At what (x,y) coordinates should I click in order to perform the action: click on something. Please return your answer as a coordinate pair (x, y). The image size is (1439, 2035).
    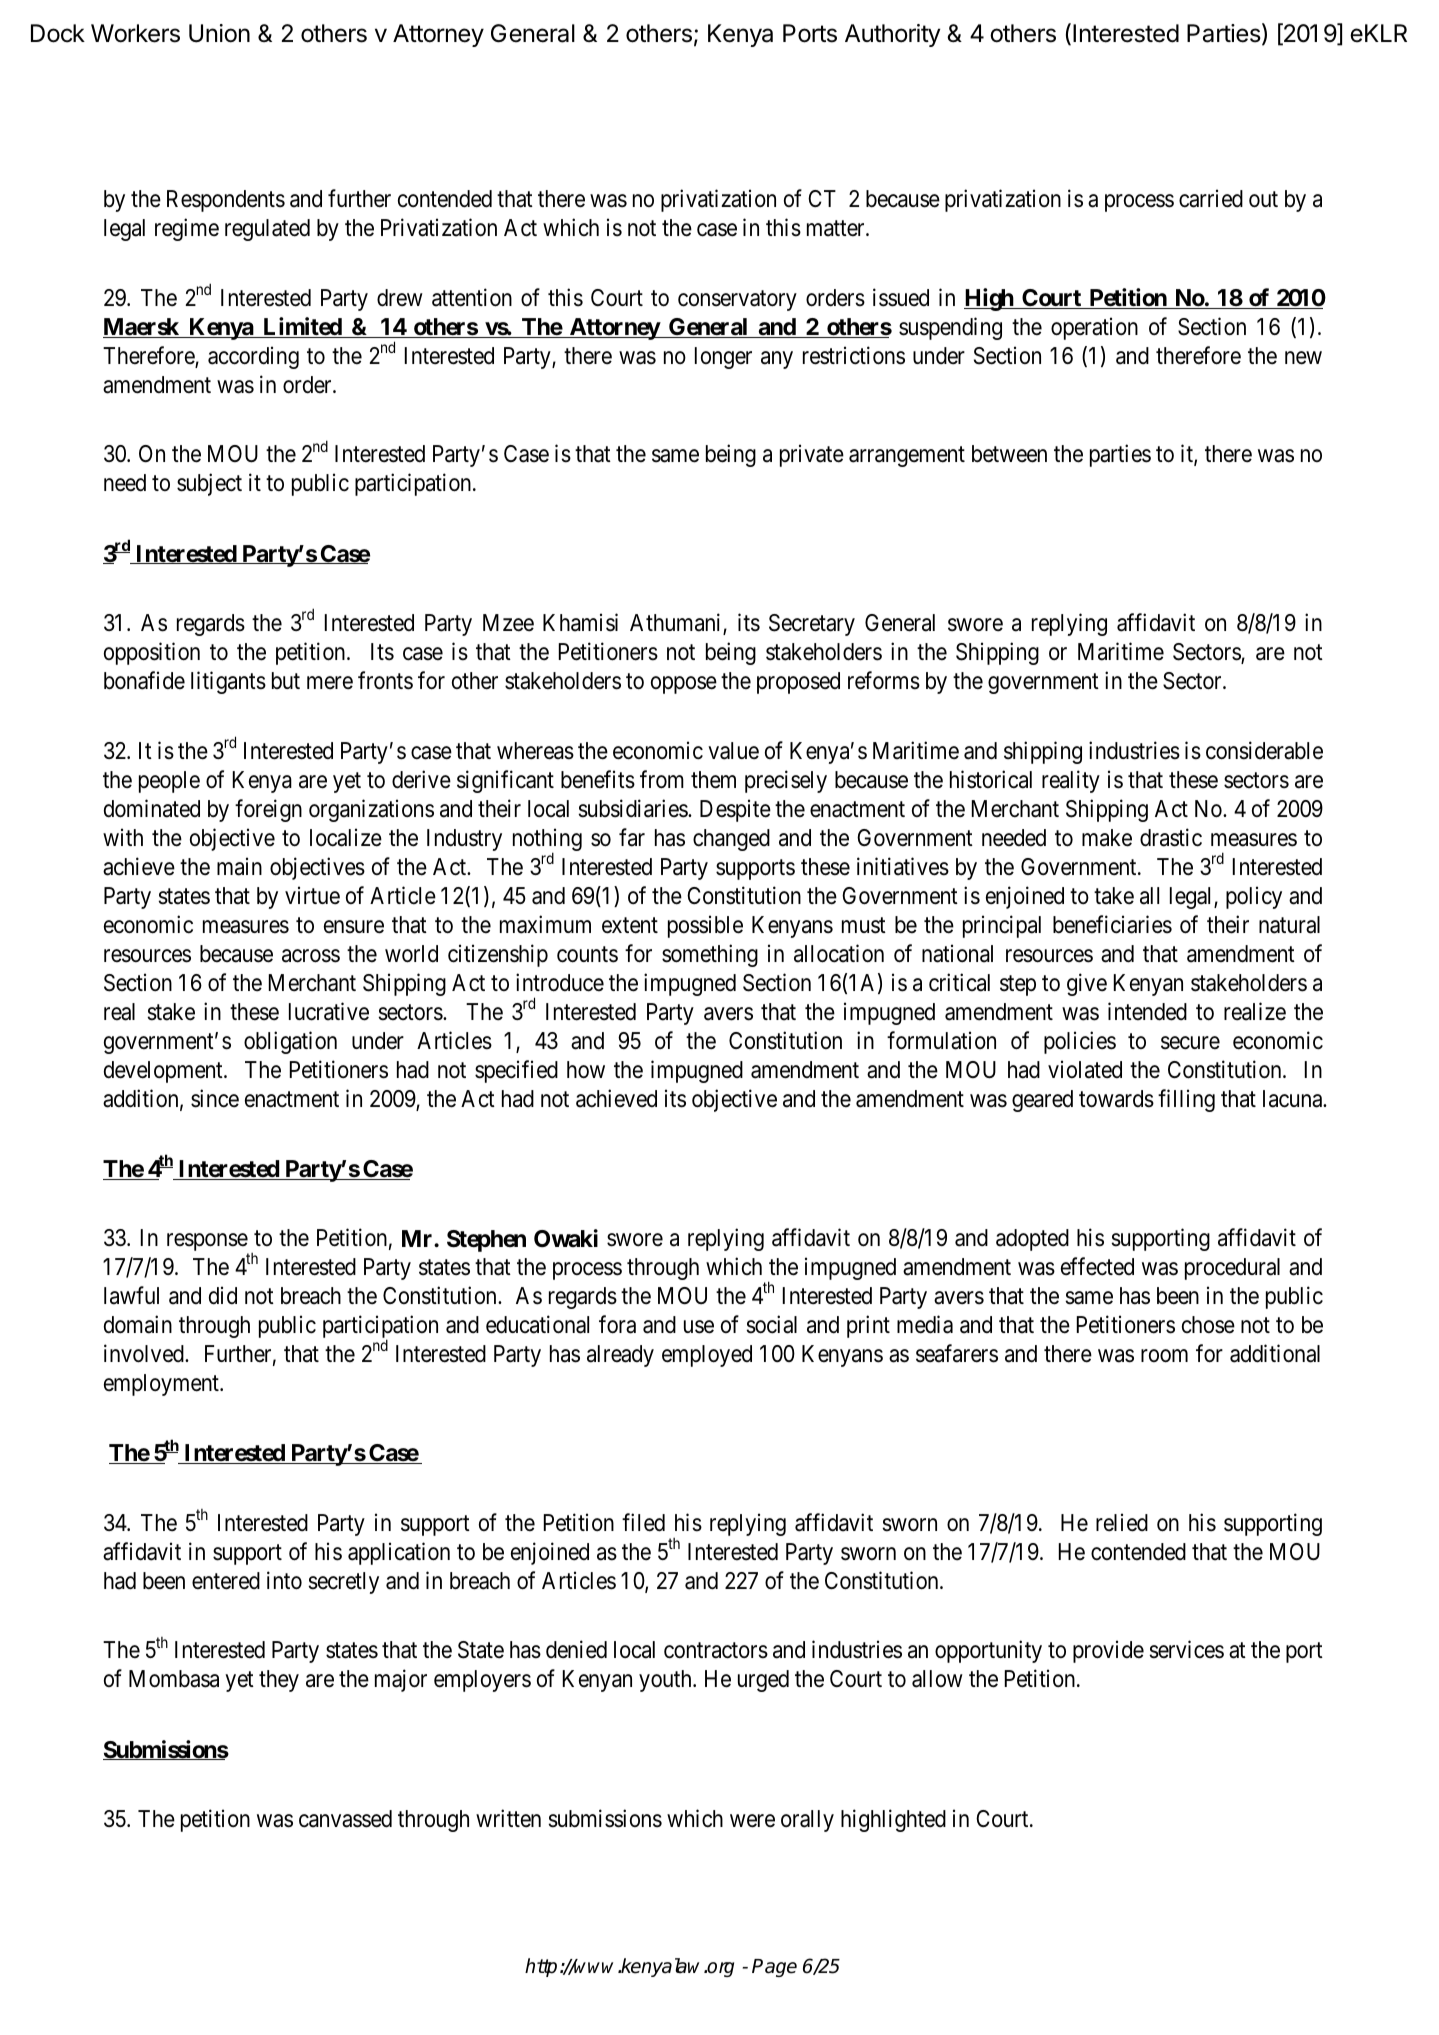
    Looking at the image, I should click on (710, 955).
